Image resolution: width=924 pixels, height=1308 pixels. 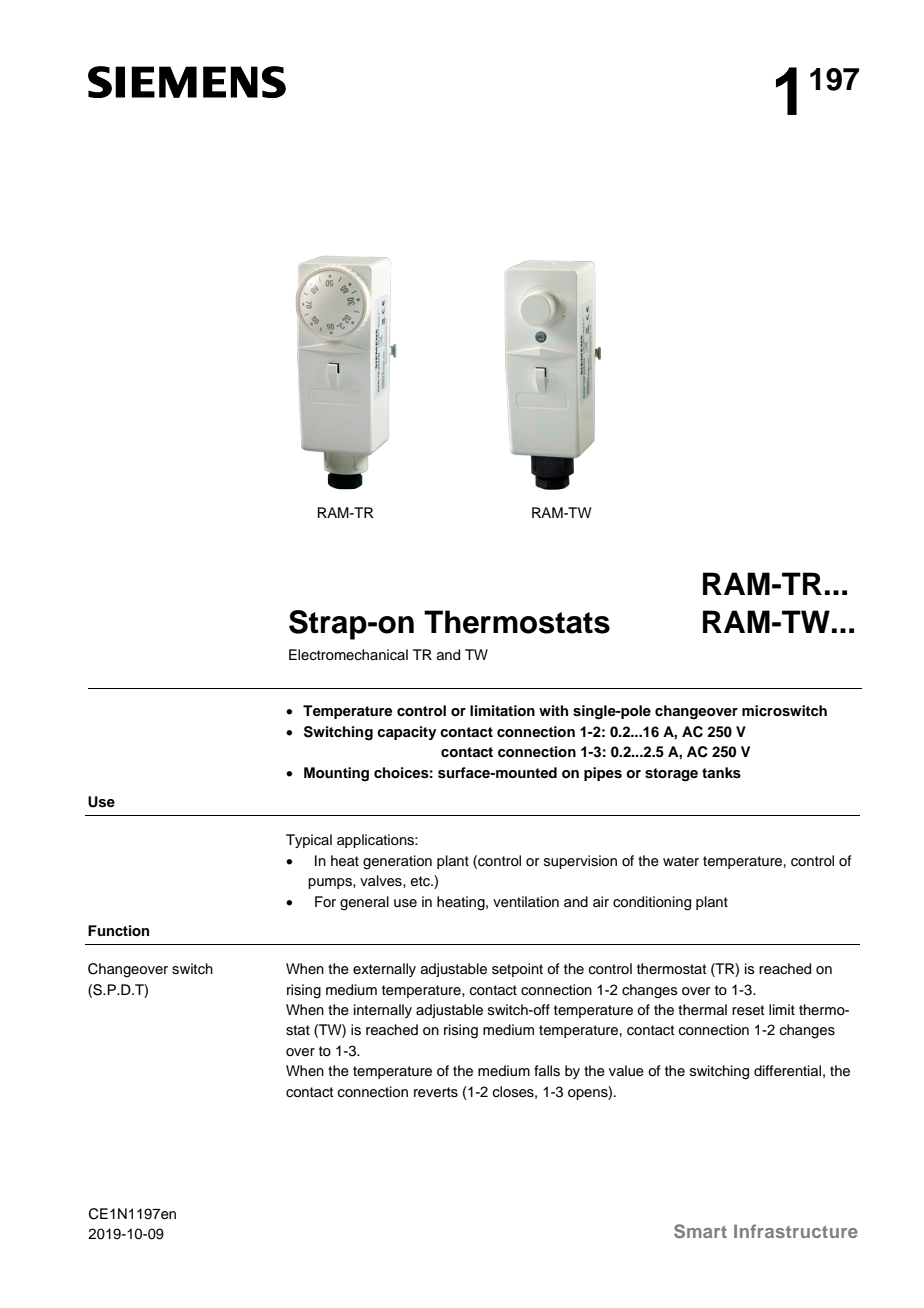 What do you see at coordinates (702, 1010) in the document?
I see `thermal` at bounding box center [702, 1010].
